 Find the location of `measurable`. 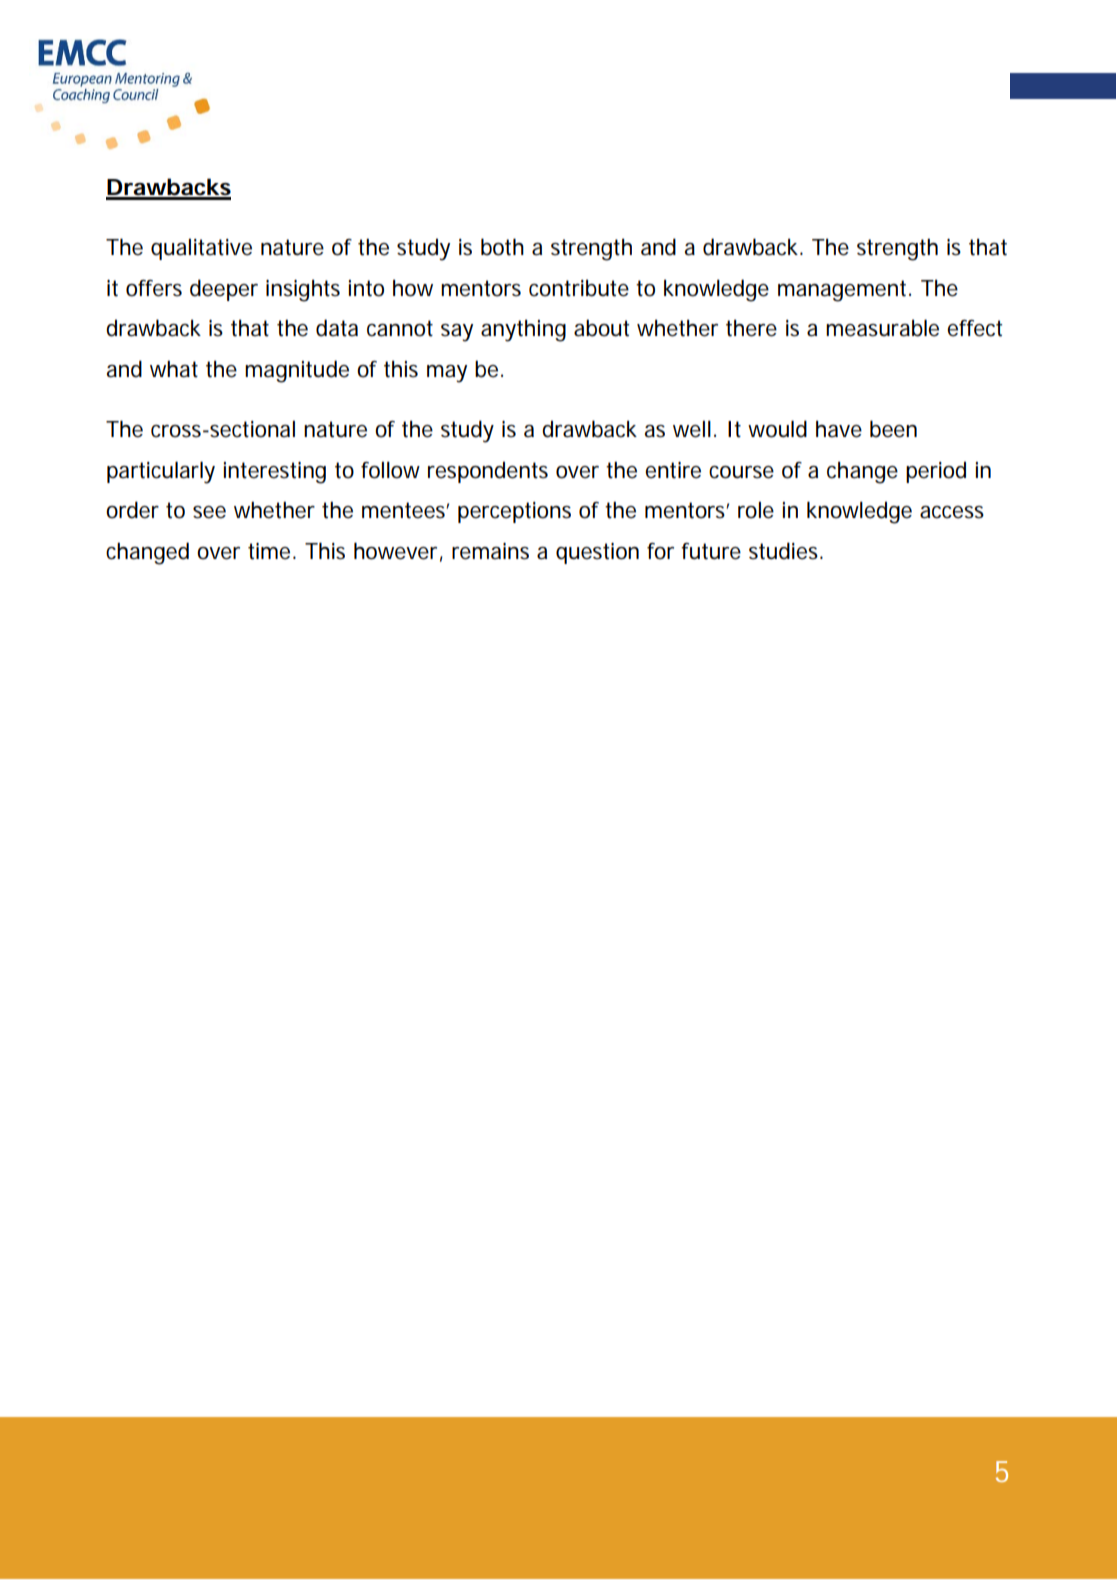

measurable is located at coordinates (882, 328).
